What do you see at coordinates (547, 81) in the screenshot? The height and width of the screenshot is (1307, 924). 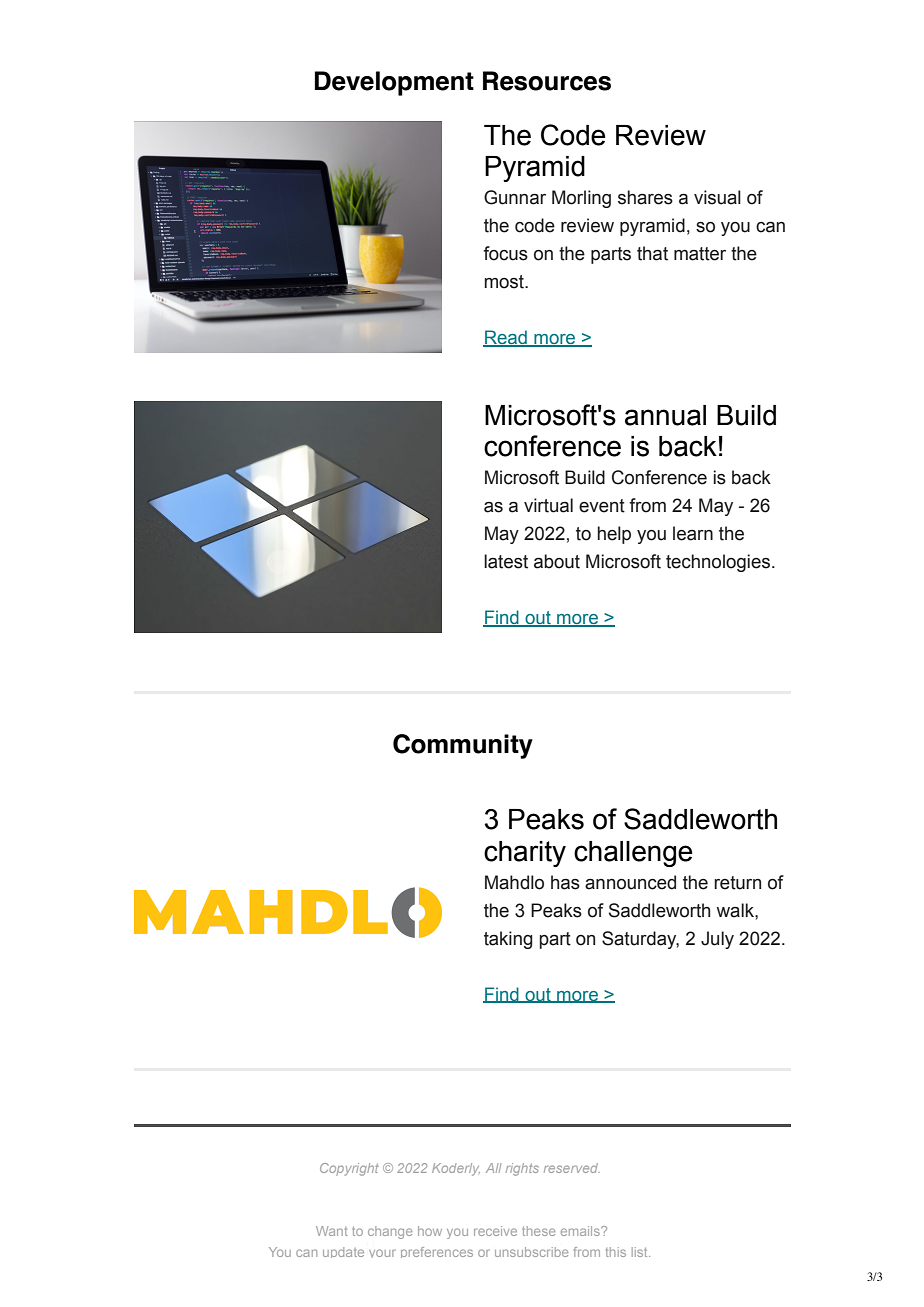 I see `Resources` at bounding box center [547, 81].
